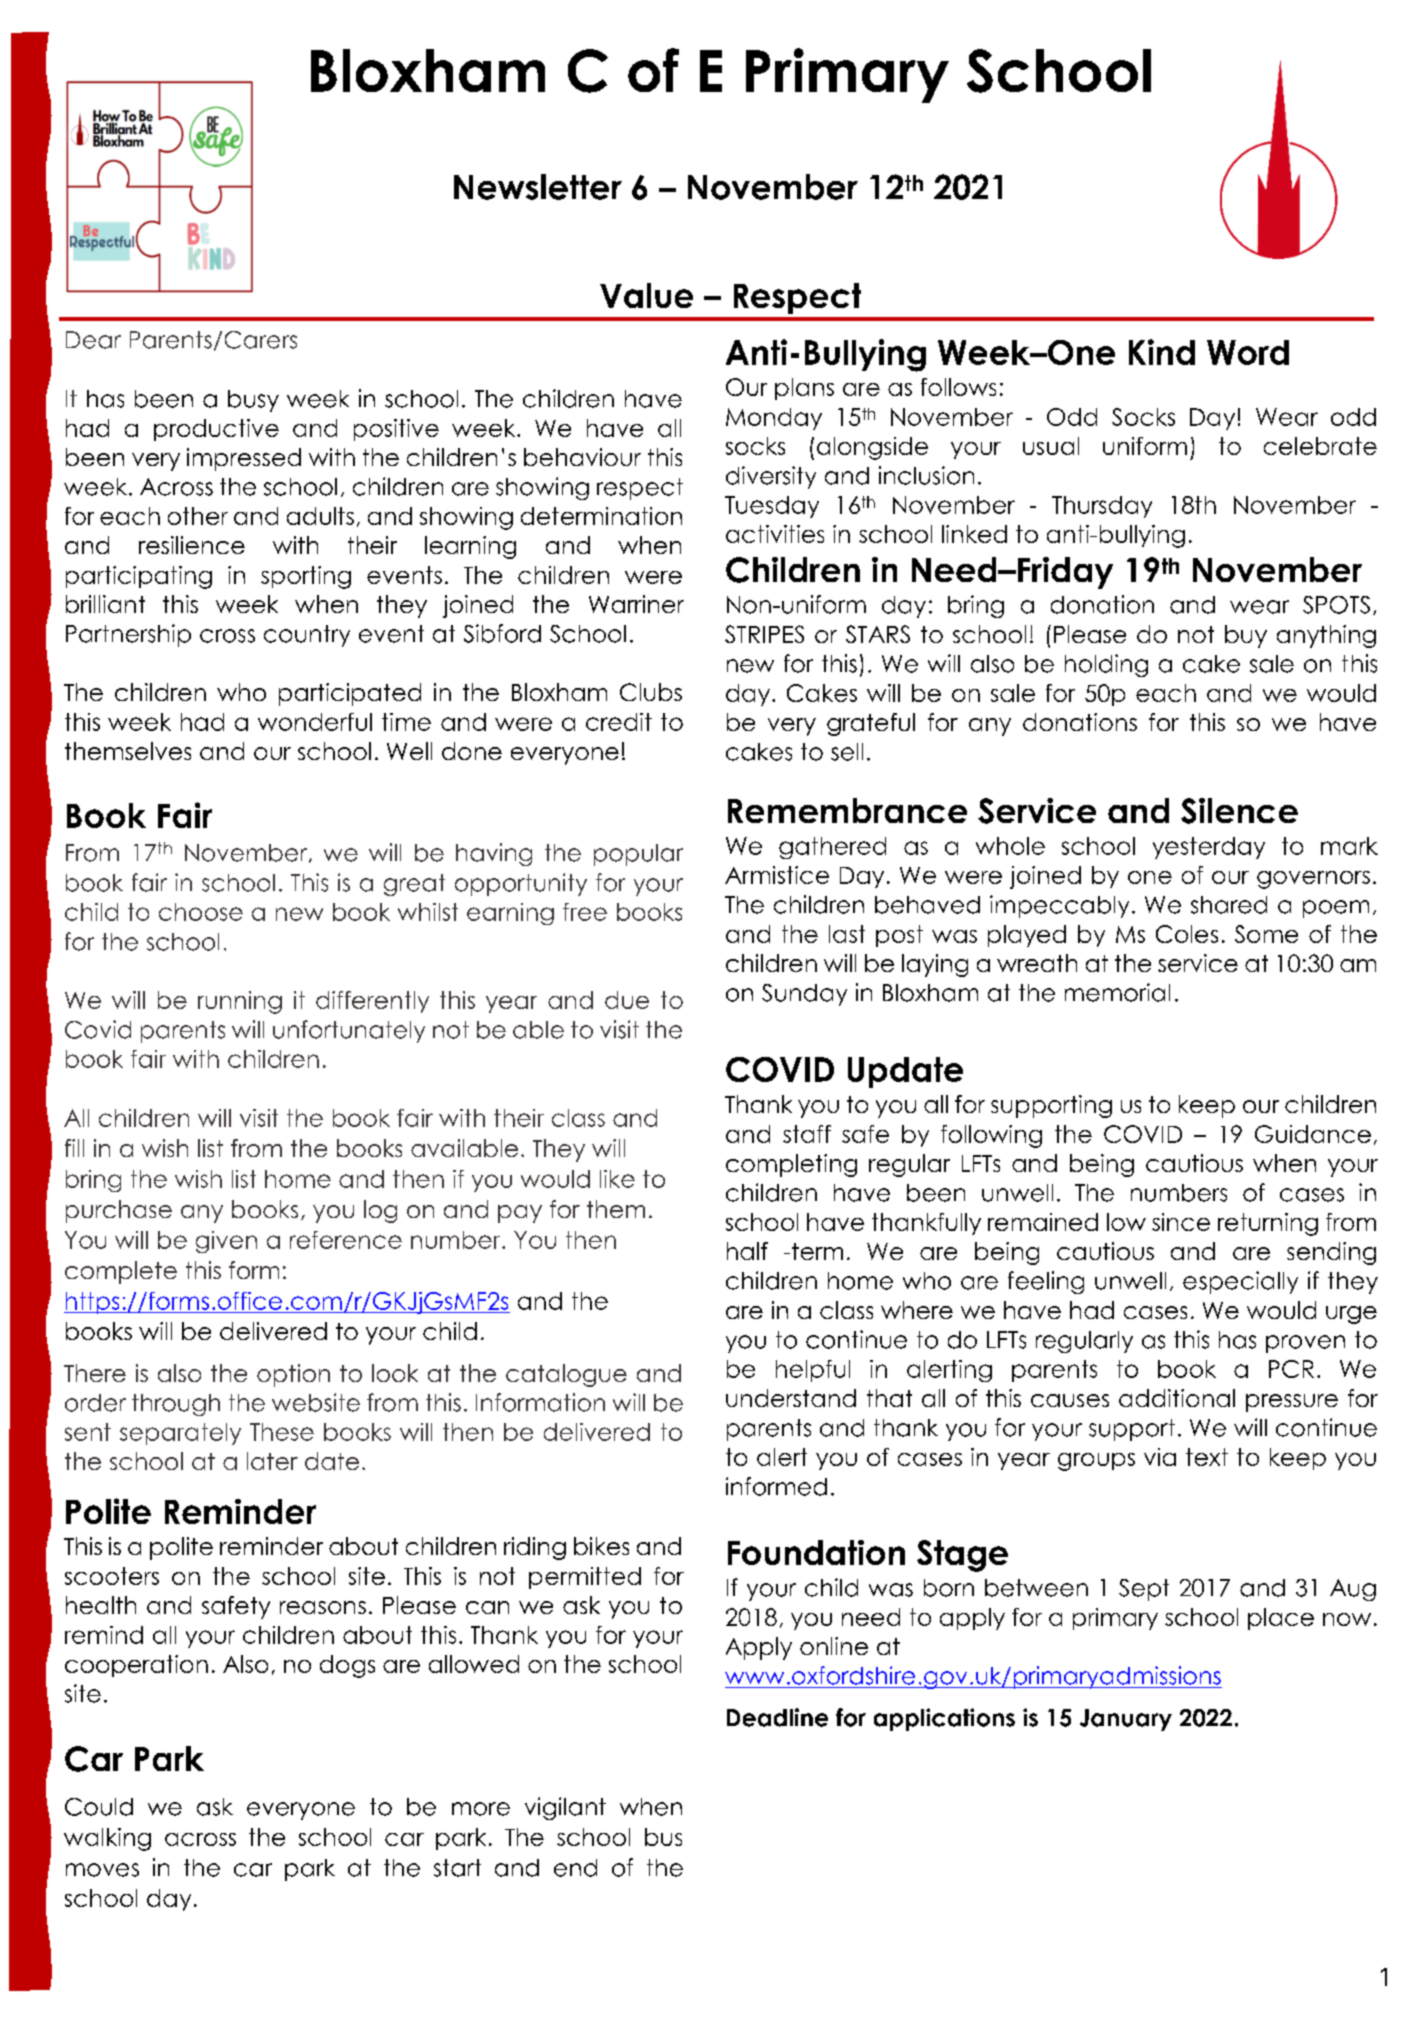 This document has width=1427, height=2018. I want to click on Kind, so click(1162, 352).
